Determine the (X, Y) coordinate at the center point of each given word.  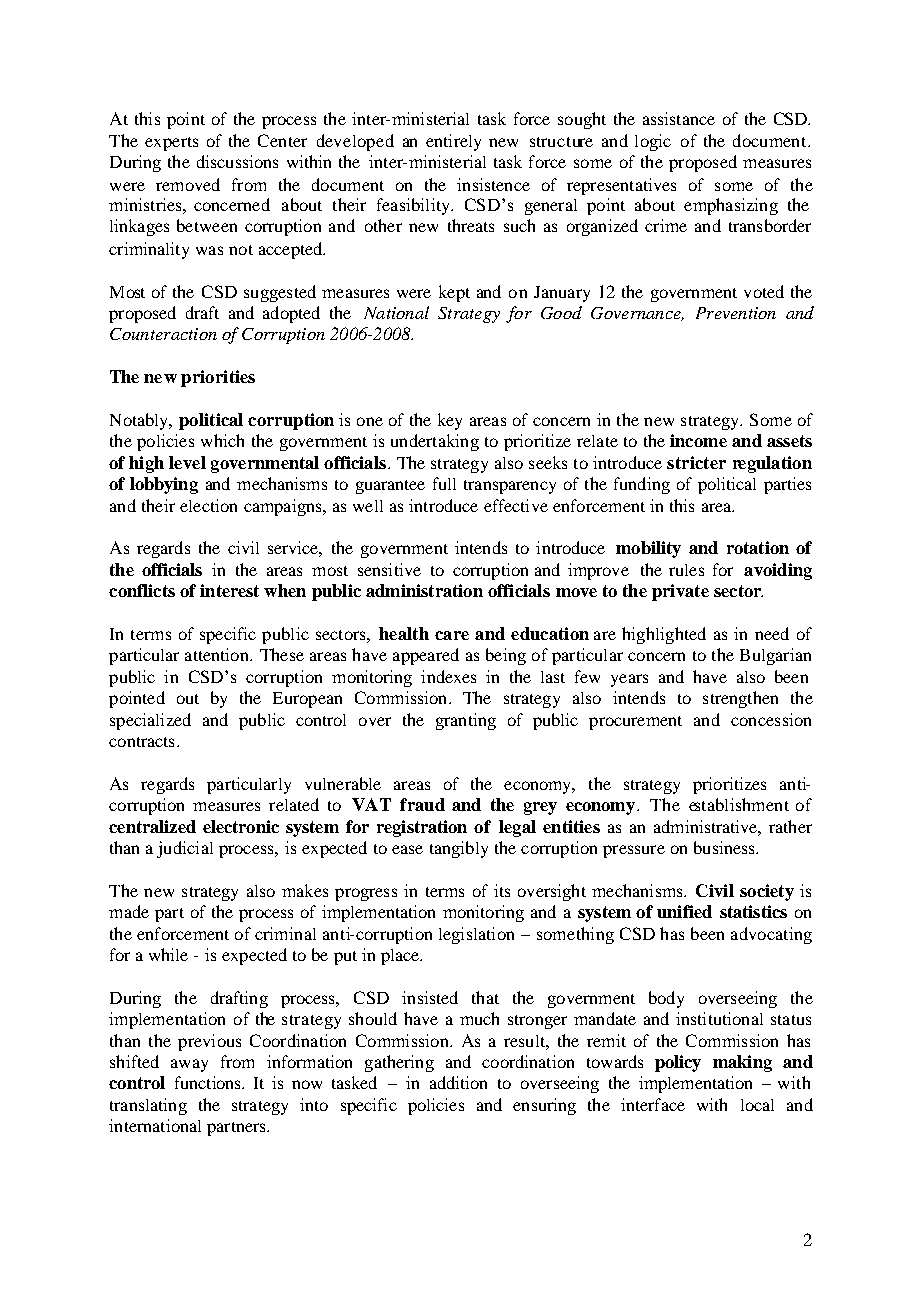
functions (209, 1082)
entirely (453, 142)
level (187, 462)
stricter (696, 462)
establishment (739, 804)
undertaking (435, 442)
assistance (679, 118)
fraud (422, 804)
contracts (141, 742)
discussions (237, 161)
